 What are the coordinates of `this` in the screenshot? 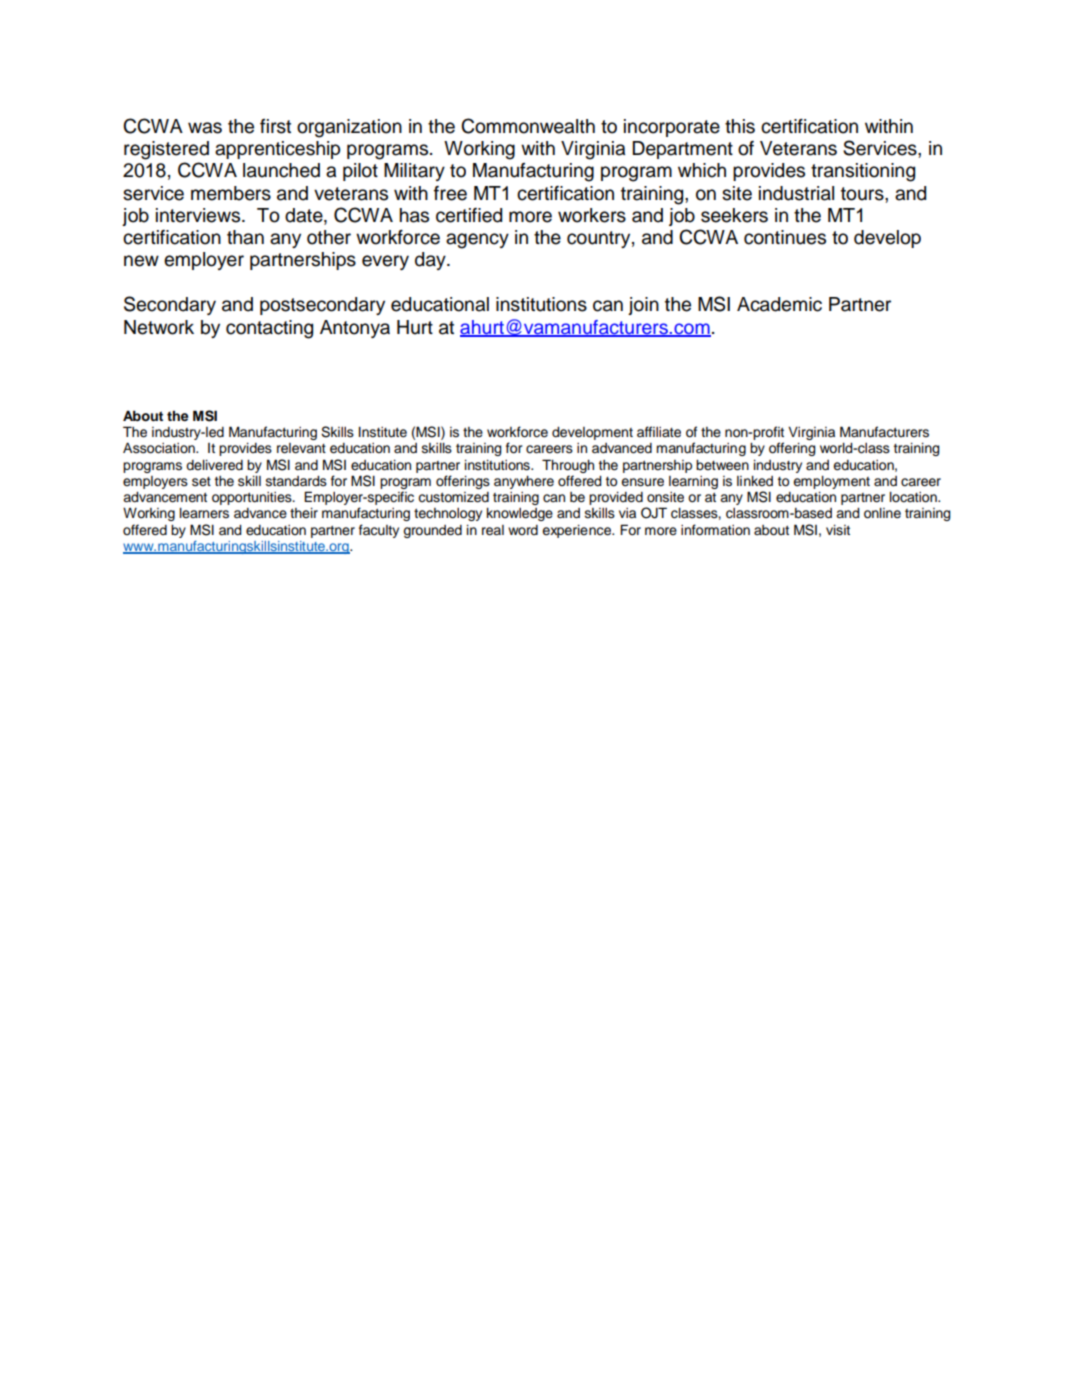 It's located at (740, 126).
